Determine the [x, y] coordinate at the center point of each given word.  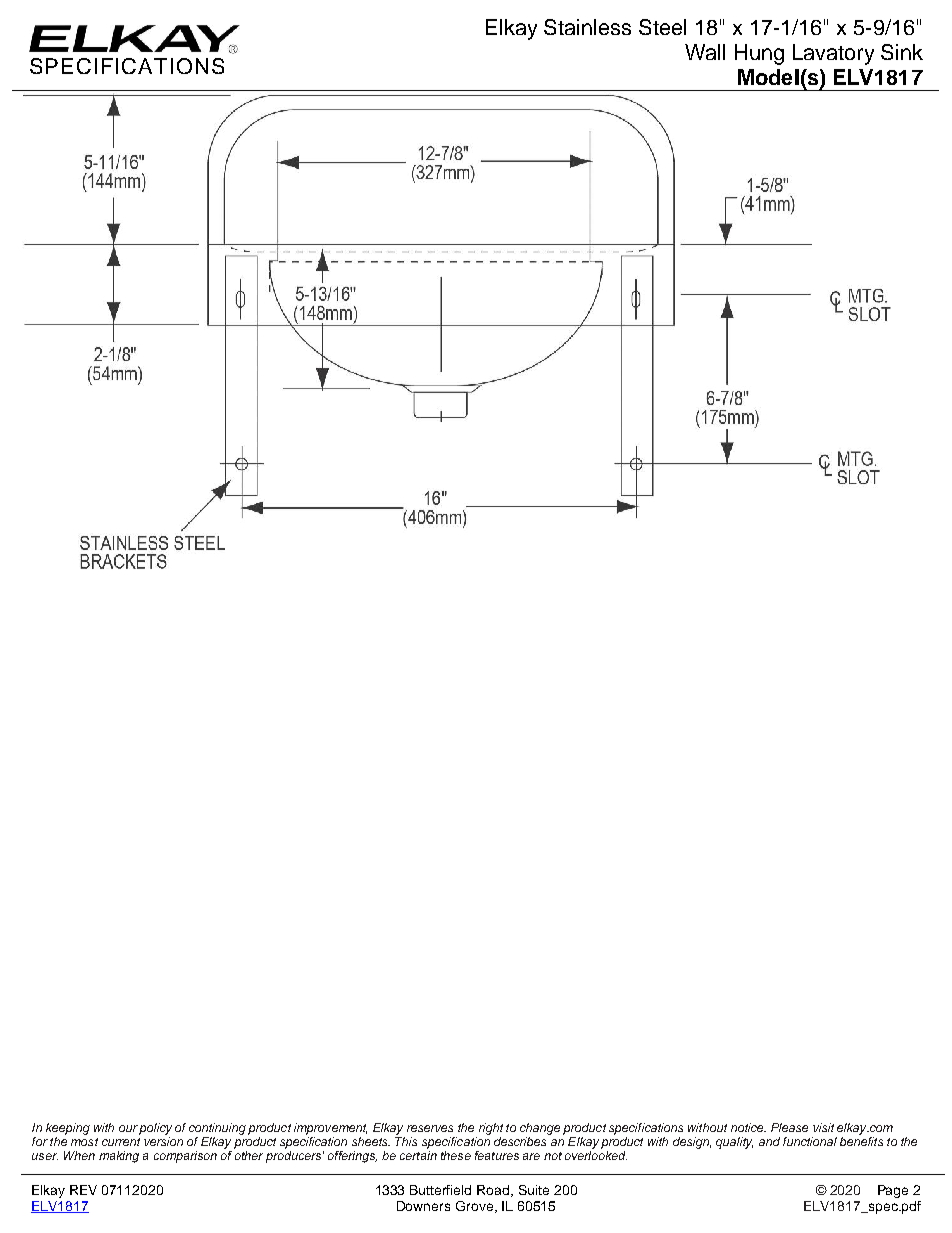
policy [155, 1129]
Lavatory [833, 54]
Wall [705, 52]
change [540, 1129]
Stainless [587, 27]
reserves [430, 1128]
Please [789, 1127]
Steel [662, 27]
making [119, 1157]
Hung [759, 54]
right [491, 1129]
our [128, 1128]
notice [748, 1127]
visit [823, 1127]
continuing [217, 1129]
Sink [902, 52]
